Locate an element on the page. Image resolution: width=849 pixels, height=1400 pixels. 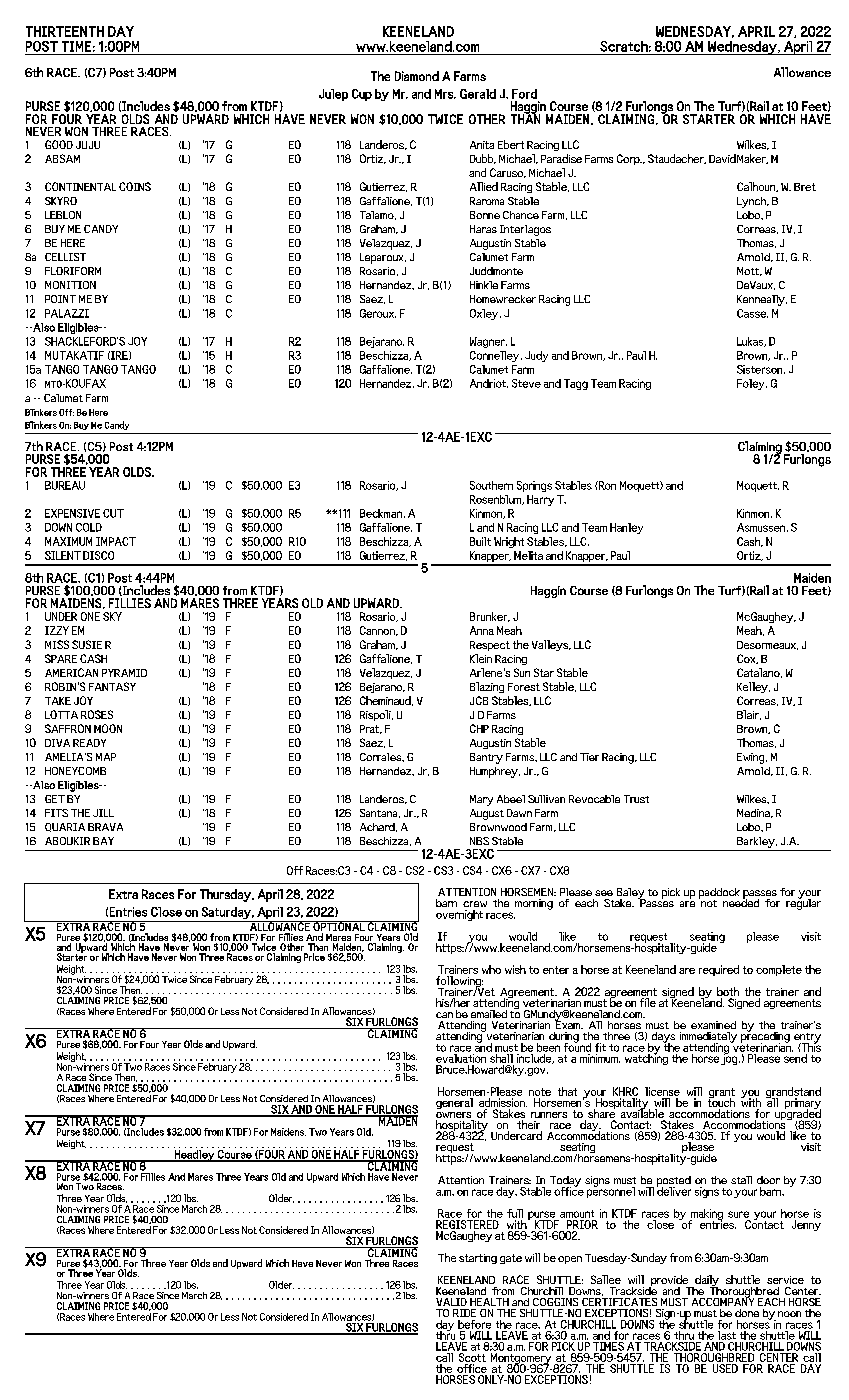
David is located at coordinates (722, 158).
